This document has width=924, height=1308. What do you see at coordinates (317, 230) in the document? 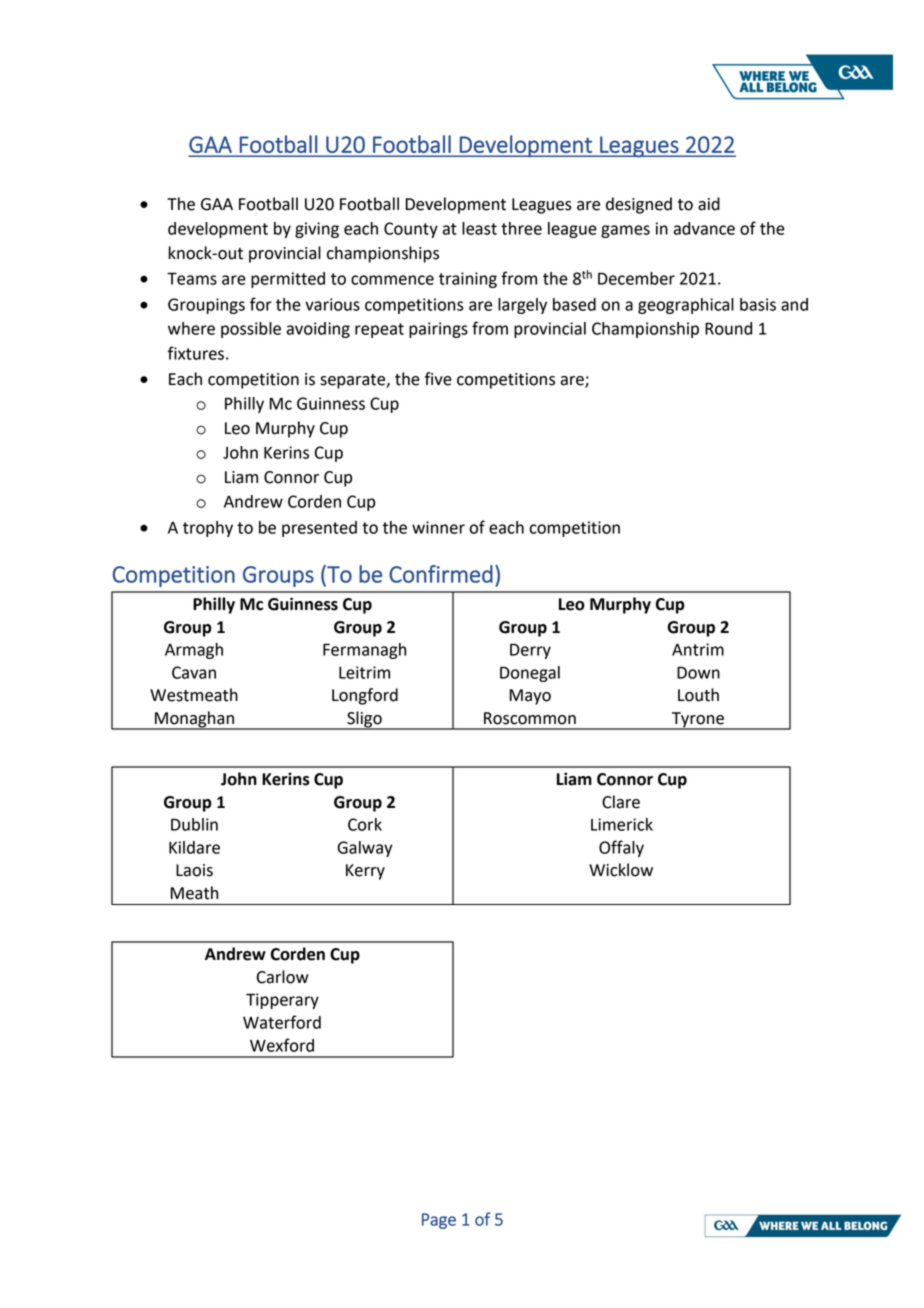
I see `giving` at bounding box center [317, 230].
